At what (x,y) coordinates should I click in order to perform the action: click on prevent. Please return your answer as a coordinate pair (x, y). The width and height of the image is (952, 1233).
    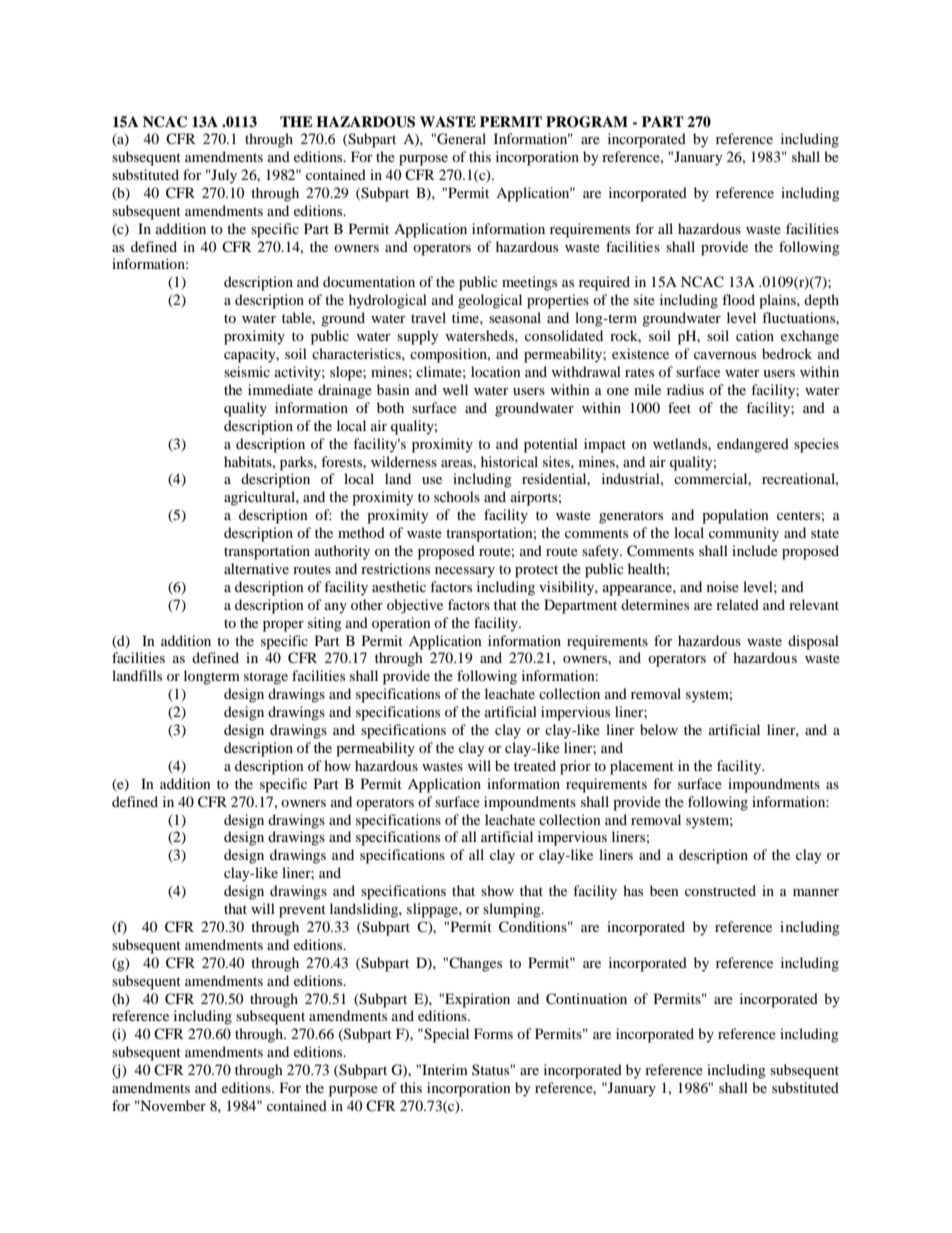
    Looking at the image, I should click on (302, 911).
